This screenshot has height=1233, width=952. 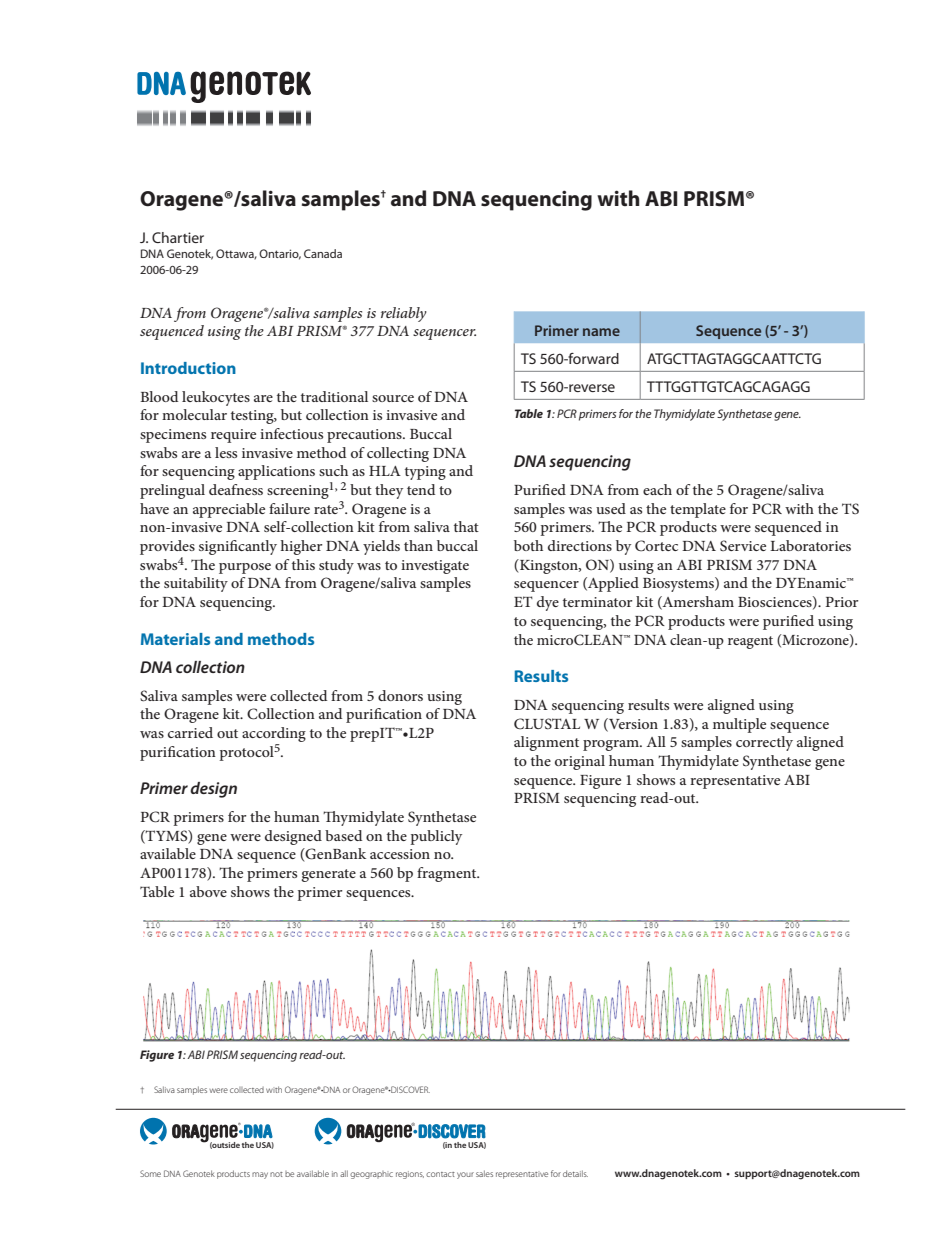 What do you see at coordinates (274, 734) in the screenshot?
I see `according` at bounding box center [274, 734].
